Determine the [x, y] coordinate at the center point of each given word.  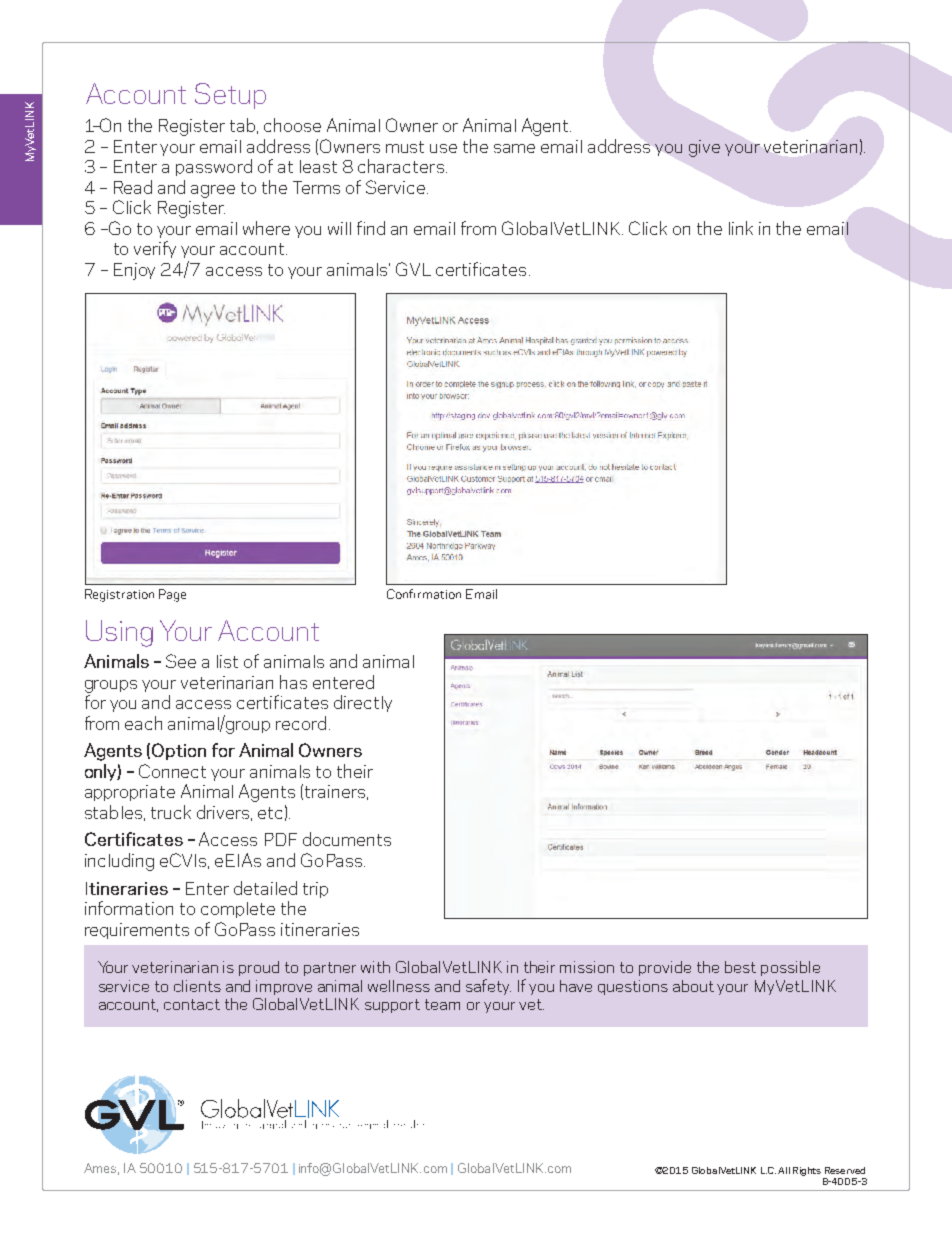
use [443, 148]
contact [192, 1004]
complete [238, 910]
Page [172, 595]
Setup [230, 96]
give [704, 148]
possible [790, 968]
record [301, 723]
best [740, 967]
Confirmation [424, 594]
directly [363, 703]
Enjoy [134, 271]
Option [179, 751]
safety [488, 987]
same [514, 148]
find [371, 228]
